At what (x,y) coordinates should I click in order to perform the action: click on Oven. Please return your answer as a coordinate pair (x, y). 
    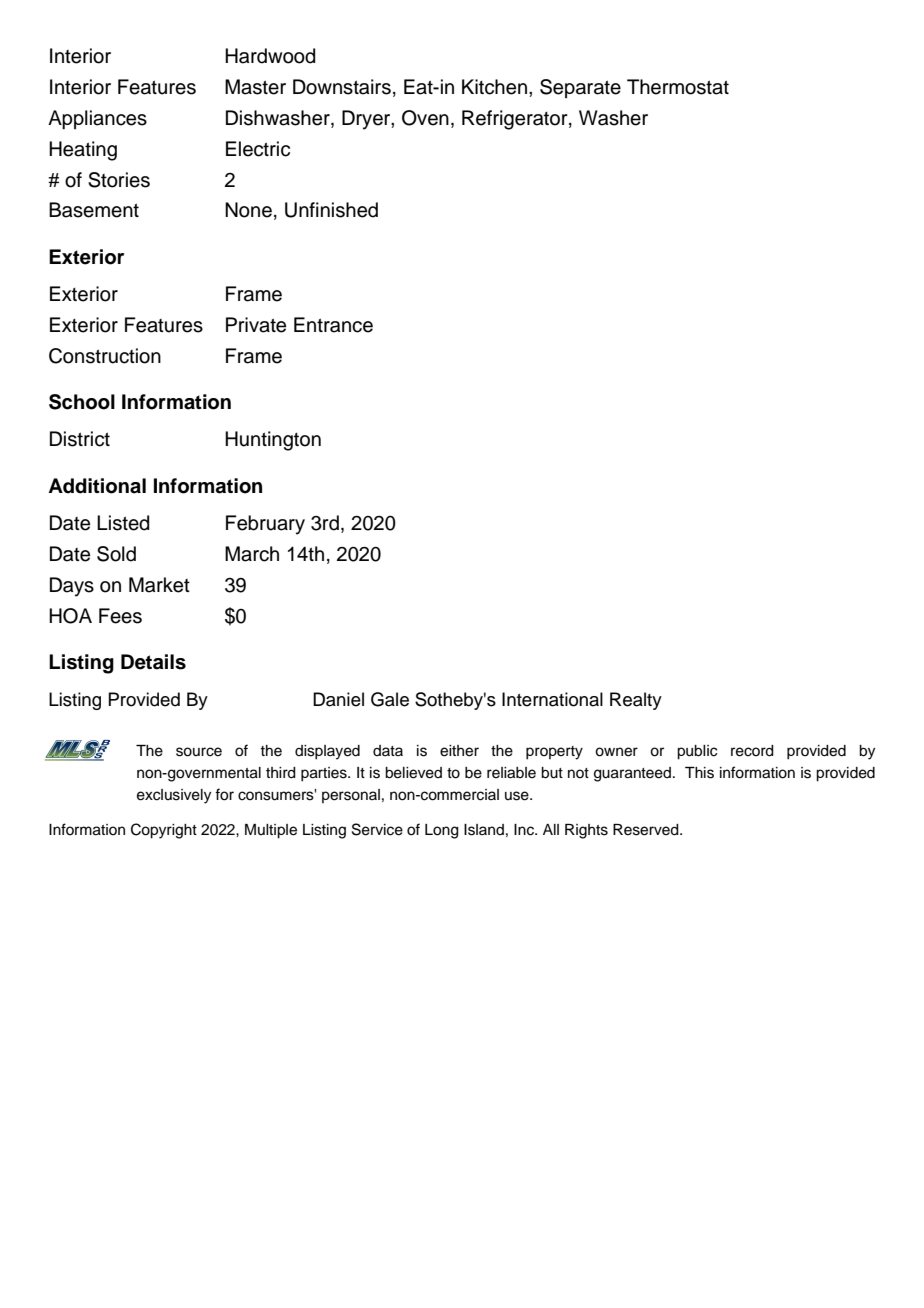
    Looking at the image, I should click on (425, 118).
